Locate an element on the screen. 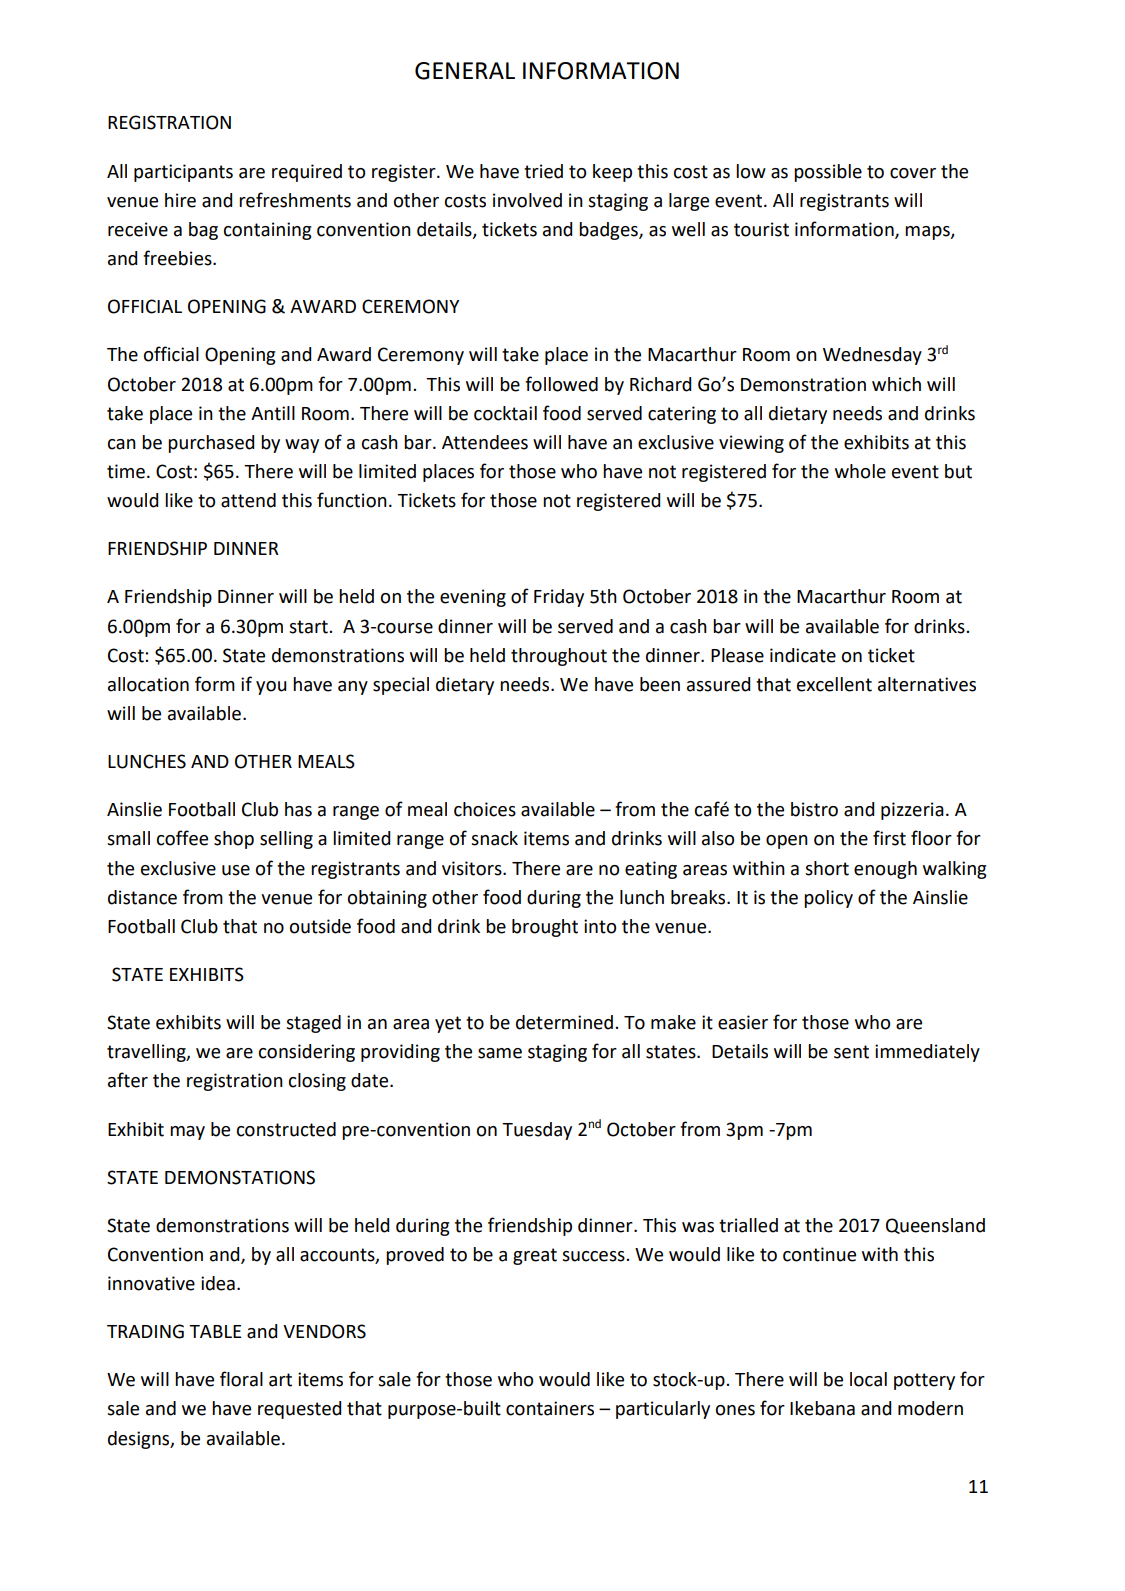 This screenshot has width=1125, height=1591. cocktail is located at coordinates (505, 413).
